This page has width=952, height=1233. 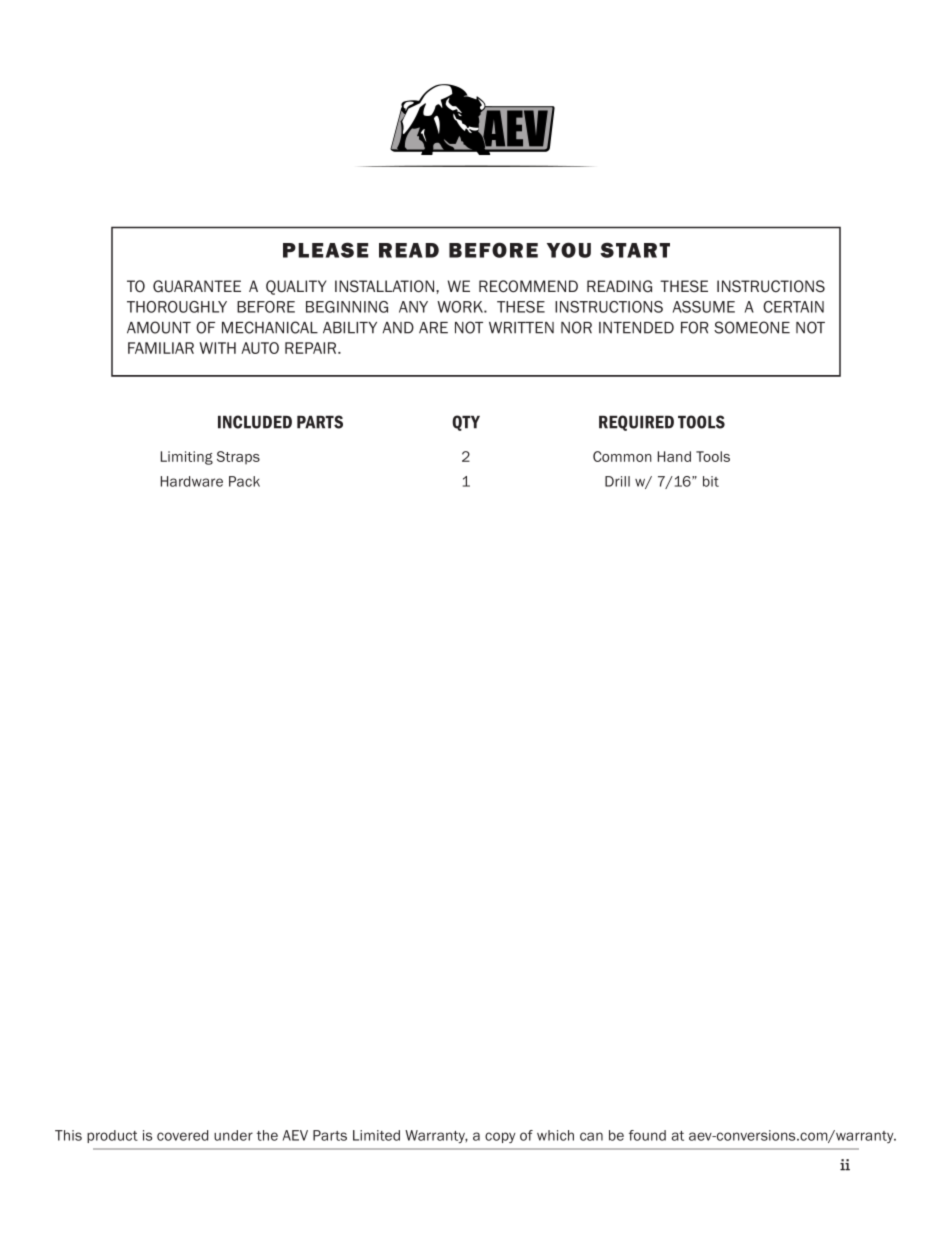 What do you see at coordinates (674, 456) in the page?
I see `Hand` at bounding box center [674, 456].
